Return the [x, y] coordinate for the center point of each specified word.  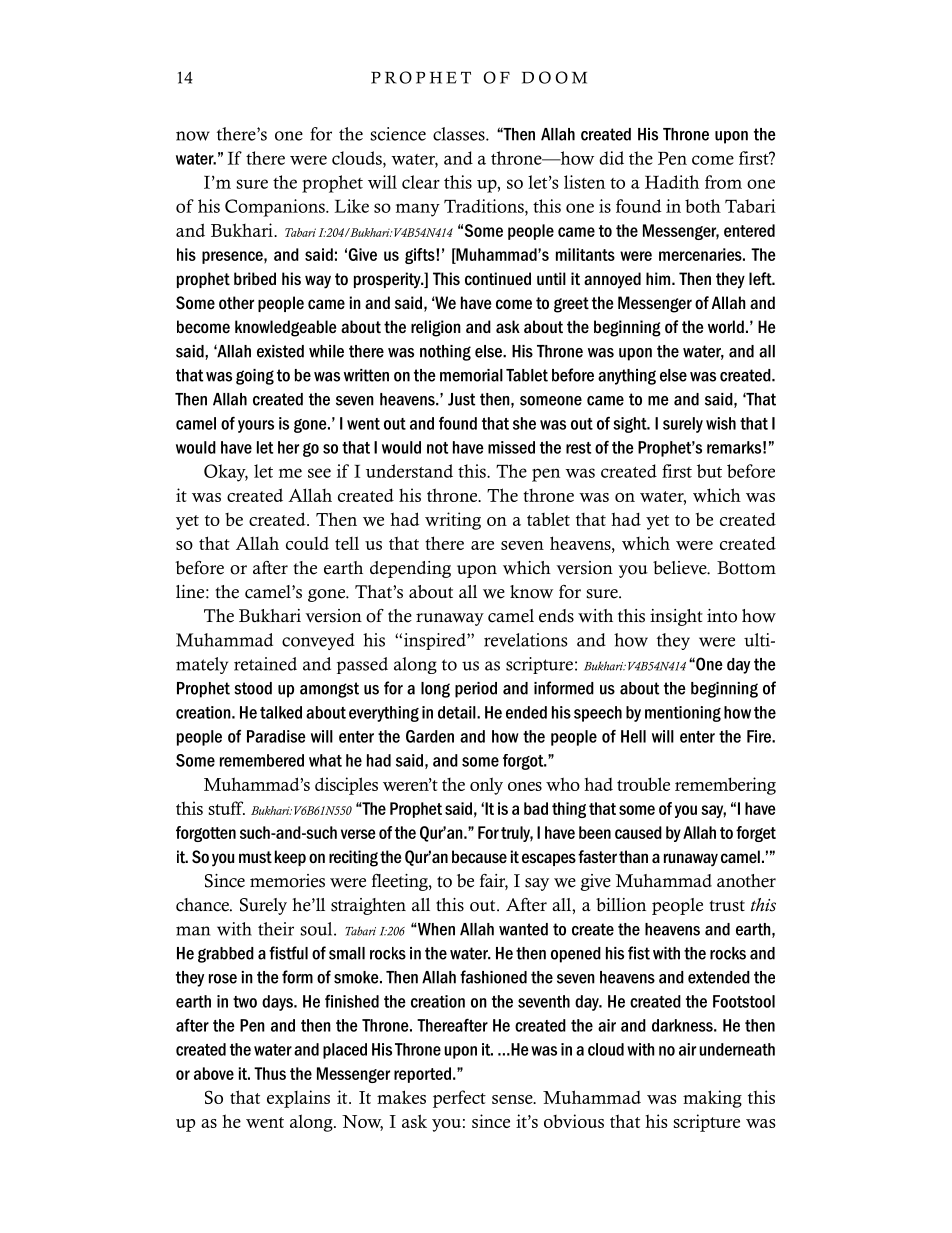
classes [460, 134]
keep [290, 858]
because [479, 856]
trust [727, 906]
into [722, 616]
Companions [276, 208]
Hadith [672, 182]
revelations [526, 640]
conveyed [318, 641]
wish [721, 423]
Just [461, 399]
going [255, 377]
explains [298, 1099]
